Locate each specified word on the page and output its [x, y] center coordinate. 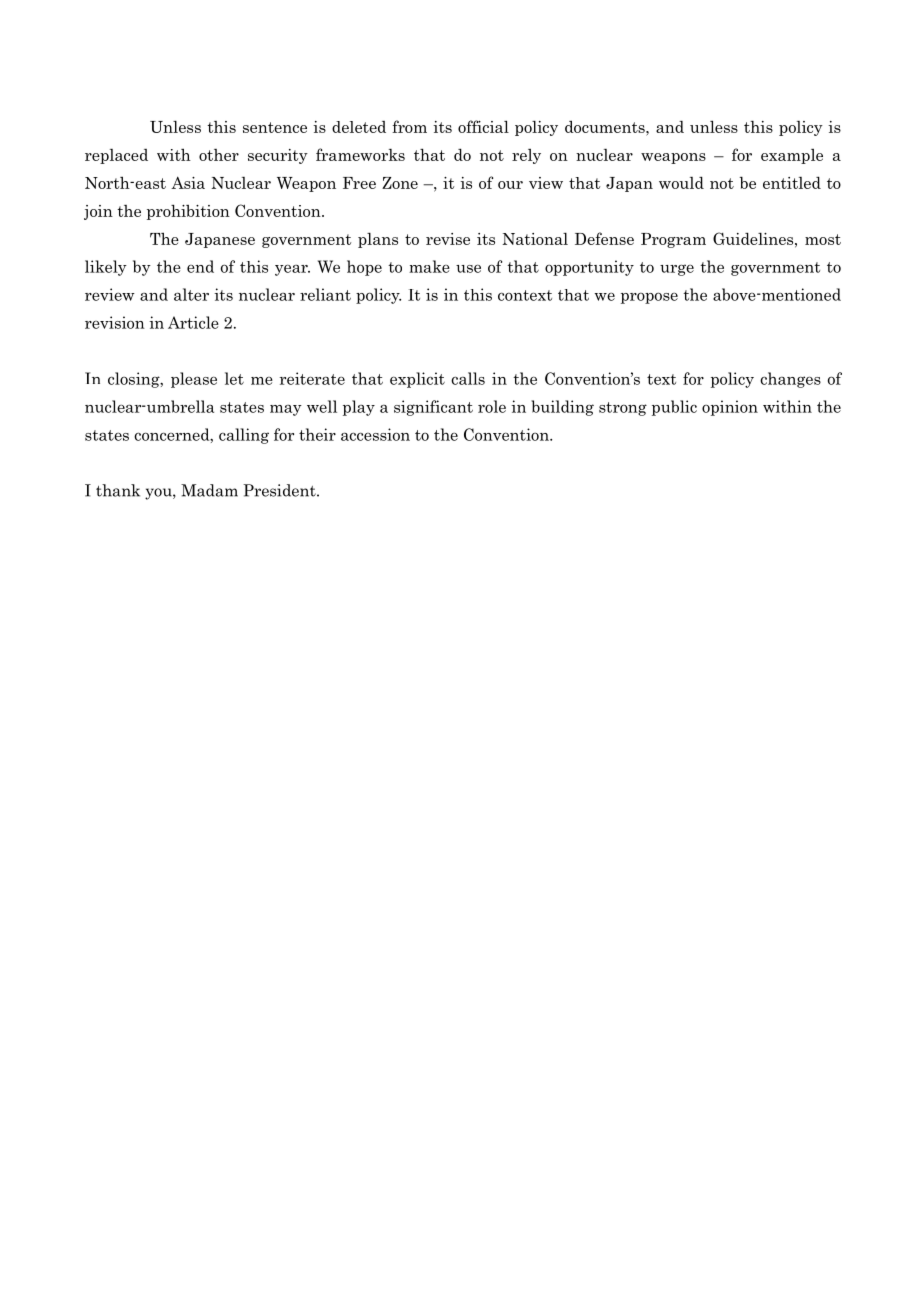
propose [649, 298]
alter [191, 294]
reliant [325, 294]
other [219, 155]
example [792, 156]
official [483, 126]
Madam [209, 490]
